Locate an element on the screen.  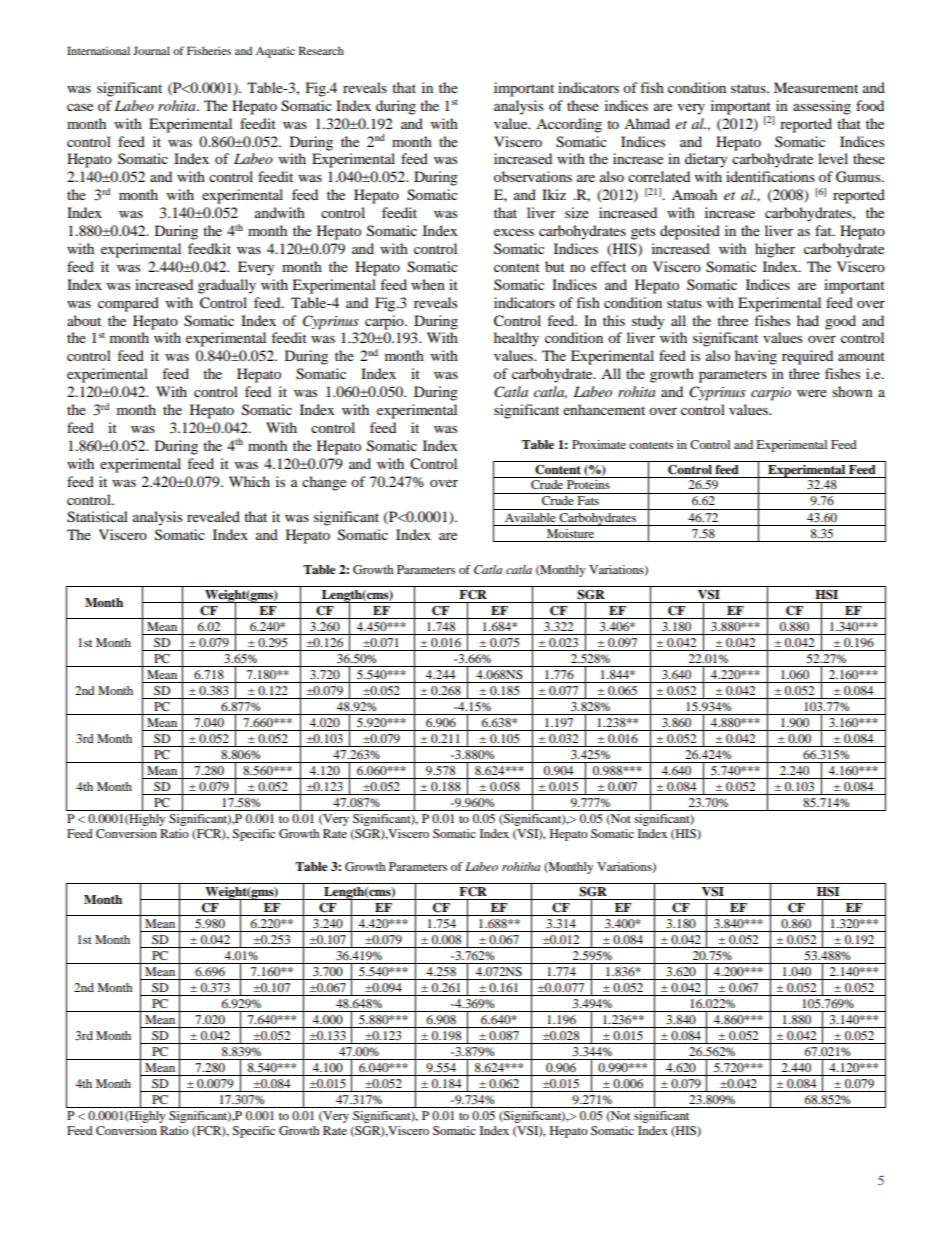
Which is located at coordinates (249, 481).
